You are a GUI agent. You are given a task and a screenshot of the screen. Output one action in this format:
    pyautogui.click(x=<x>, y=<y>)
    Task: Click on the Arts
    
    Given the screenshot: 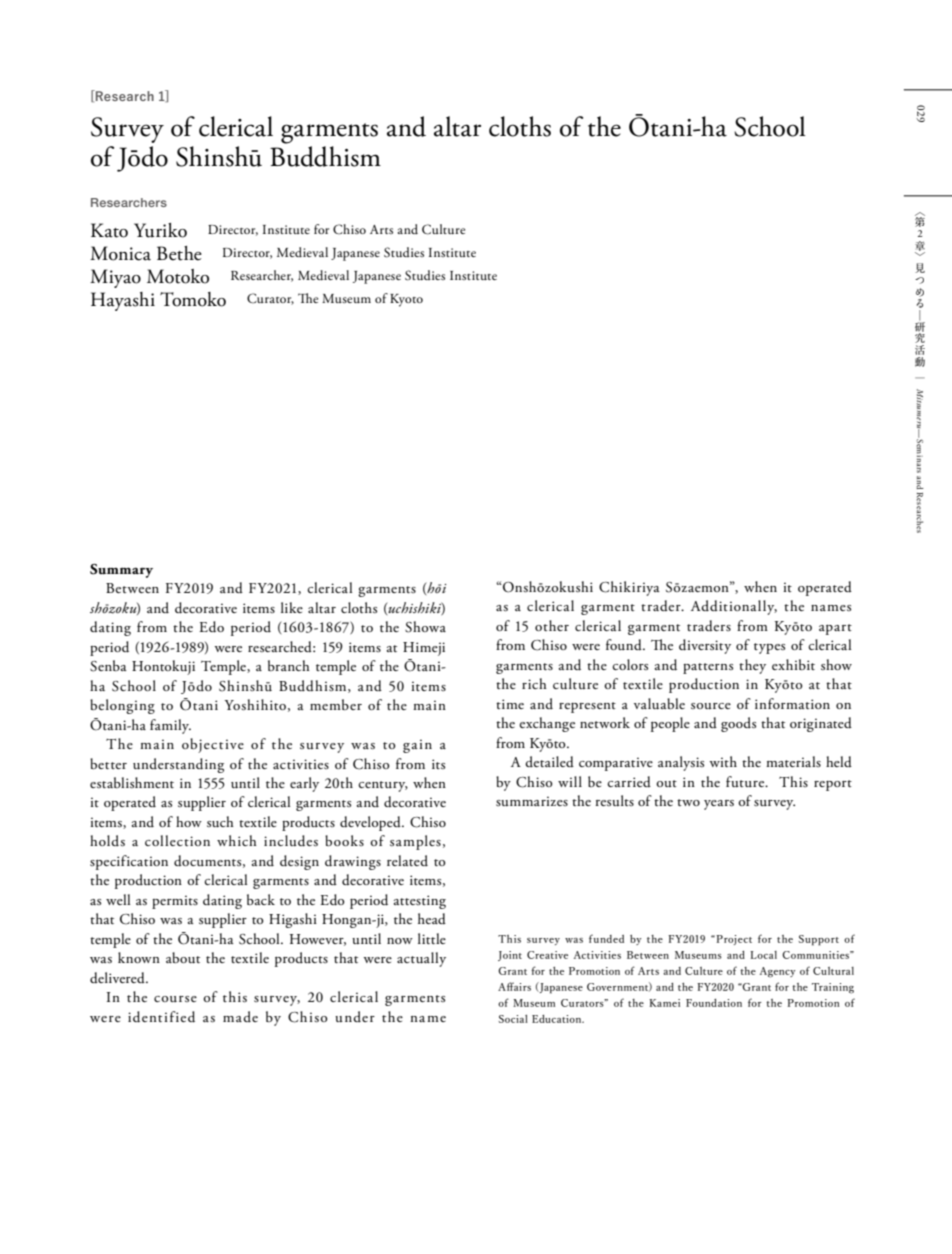 What is the action you would take?
    pyautogui.click(x=381, y=229)
